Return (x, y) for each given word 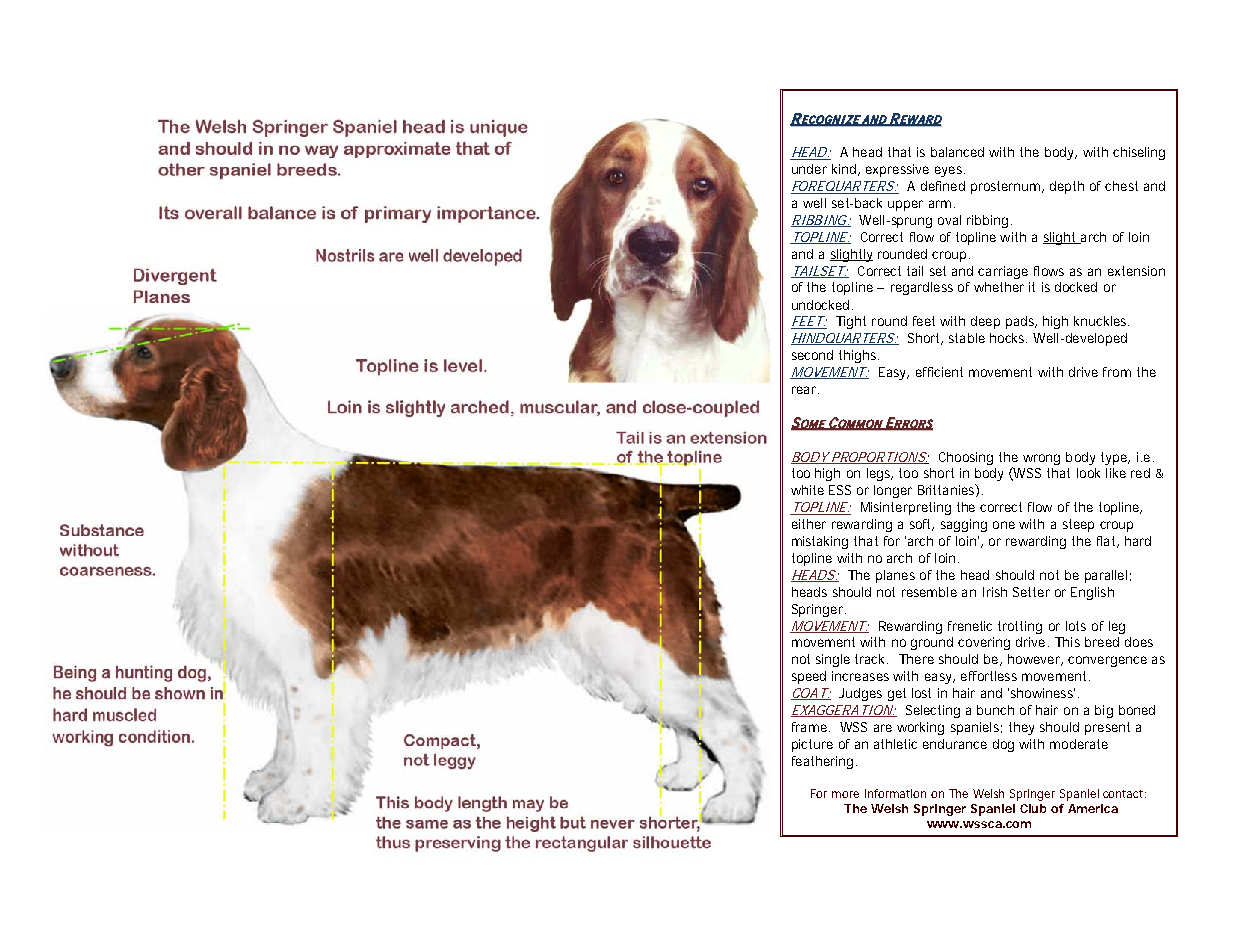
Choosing (966, 458)
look (1088, 473)
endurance (955, 744)
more (845, 794)
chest (1121, 186)
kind (844, 169)
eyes (950, 171)
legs (880, 474)
